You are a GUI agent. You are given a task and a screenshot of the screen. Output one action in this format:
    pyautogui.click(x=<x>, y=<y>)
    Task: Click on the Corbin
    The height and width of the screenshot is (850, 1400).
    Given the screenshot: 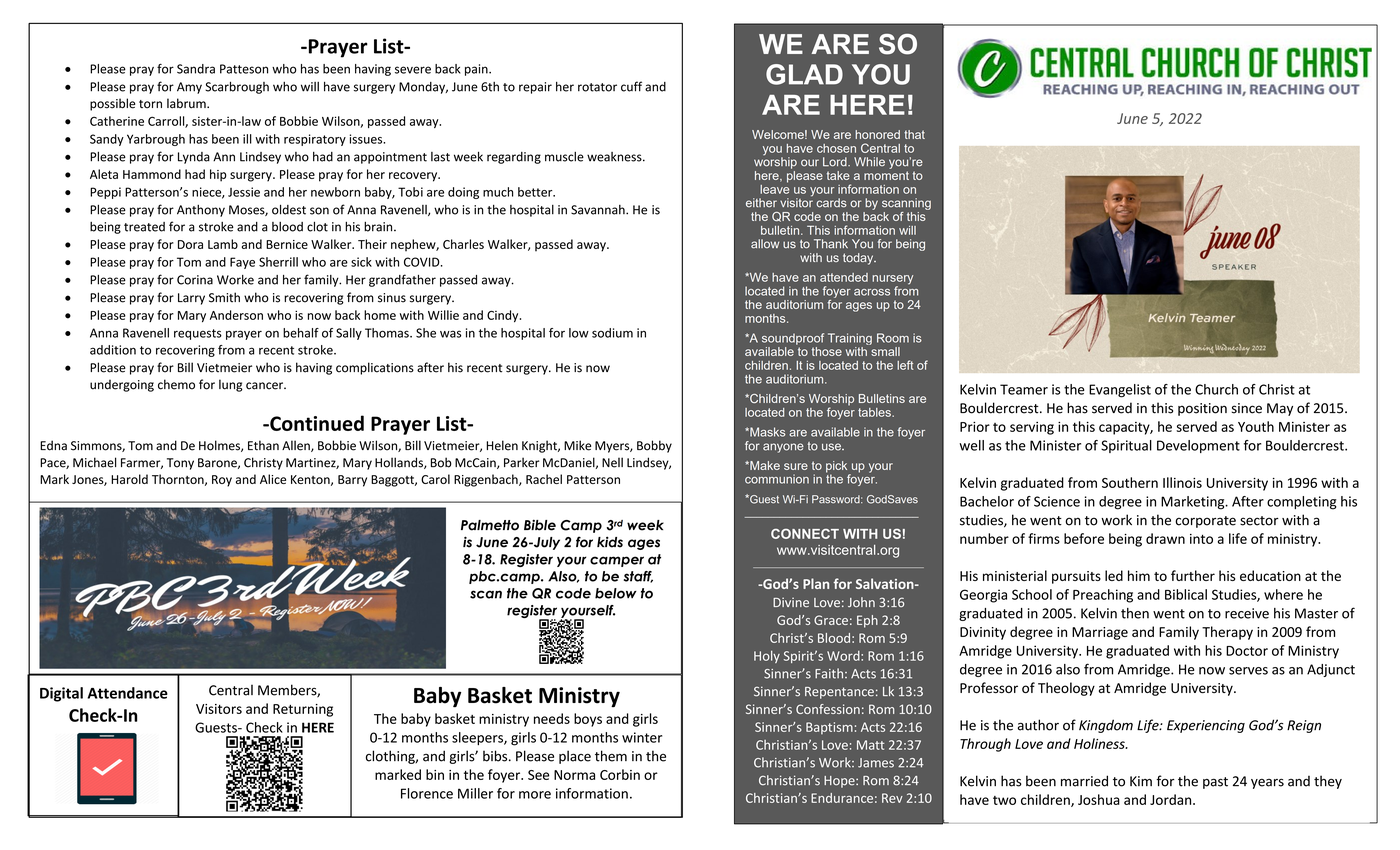 What is the action you would take?
    pyautogui.click(x=620, y=774)
